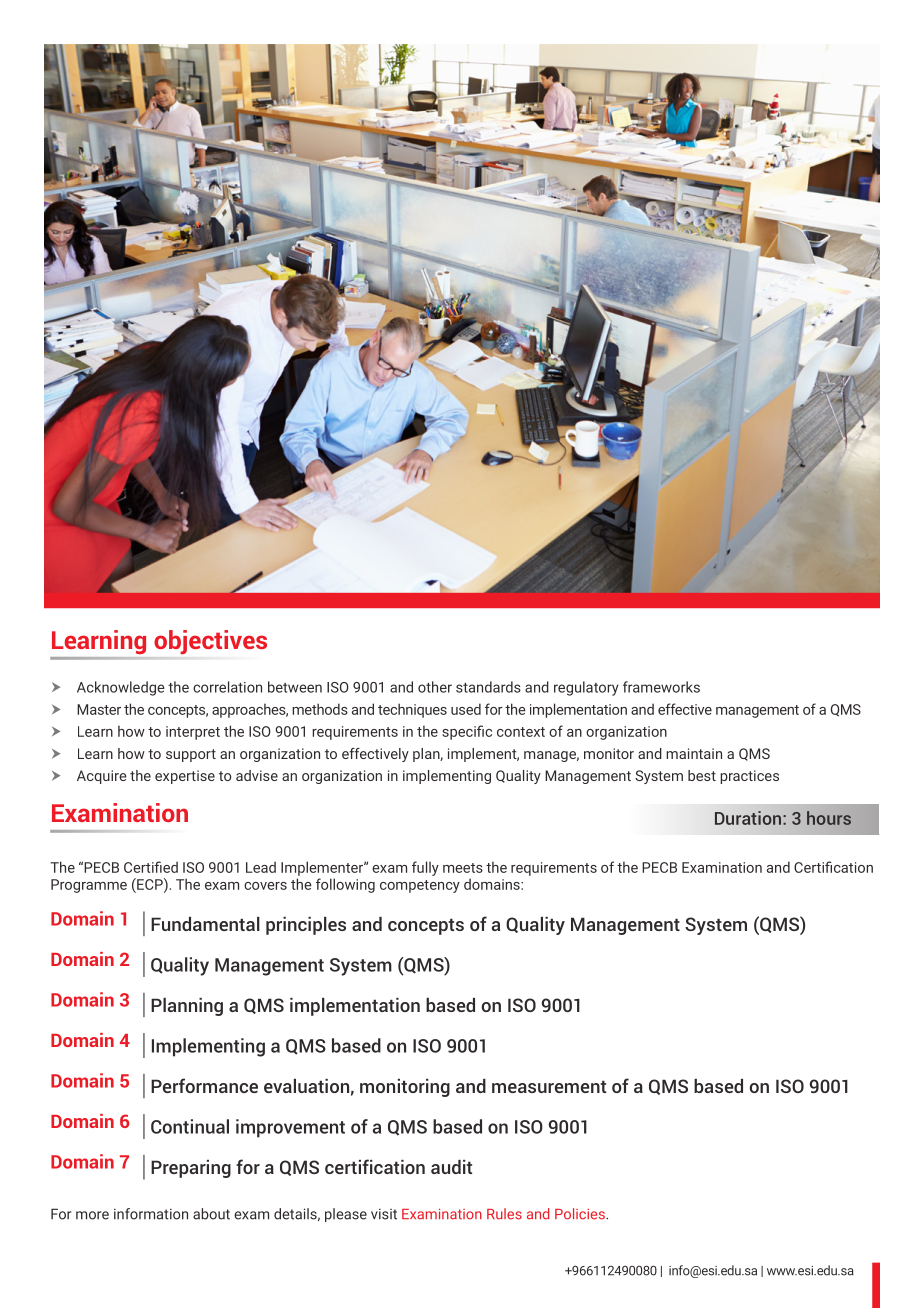 Image resolution: width=924 pixels, height=1308 pixels. What do you see at coordinates (581, 1214) in the screenshot?
I see `Policies` at bounding box center [581, 1214].
